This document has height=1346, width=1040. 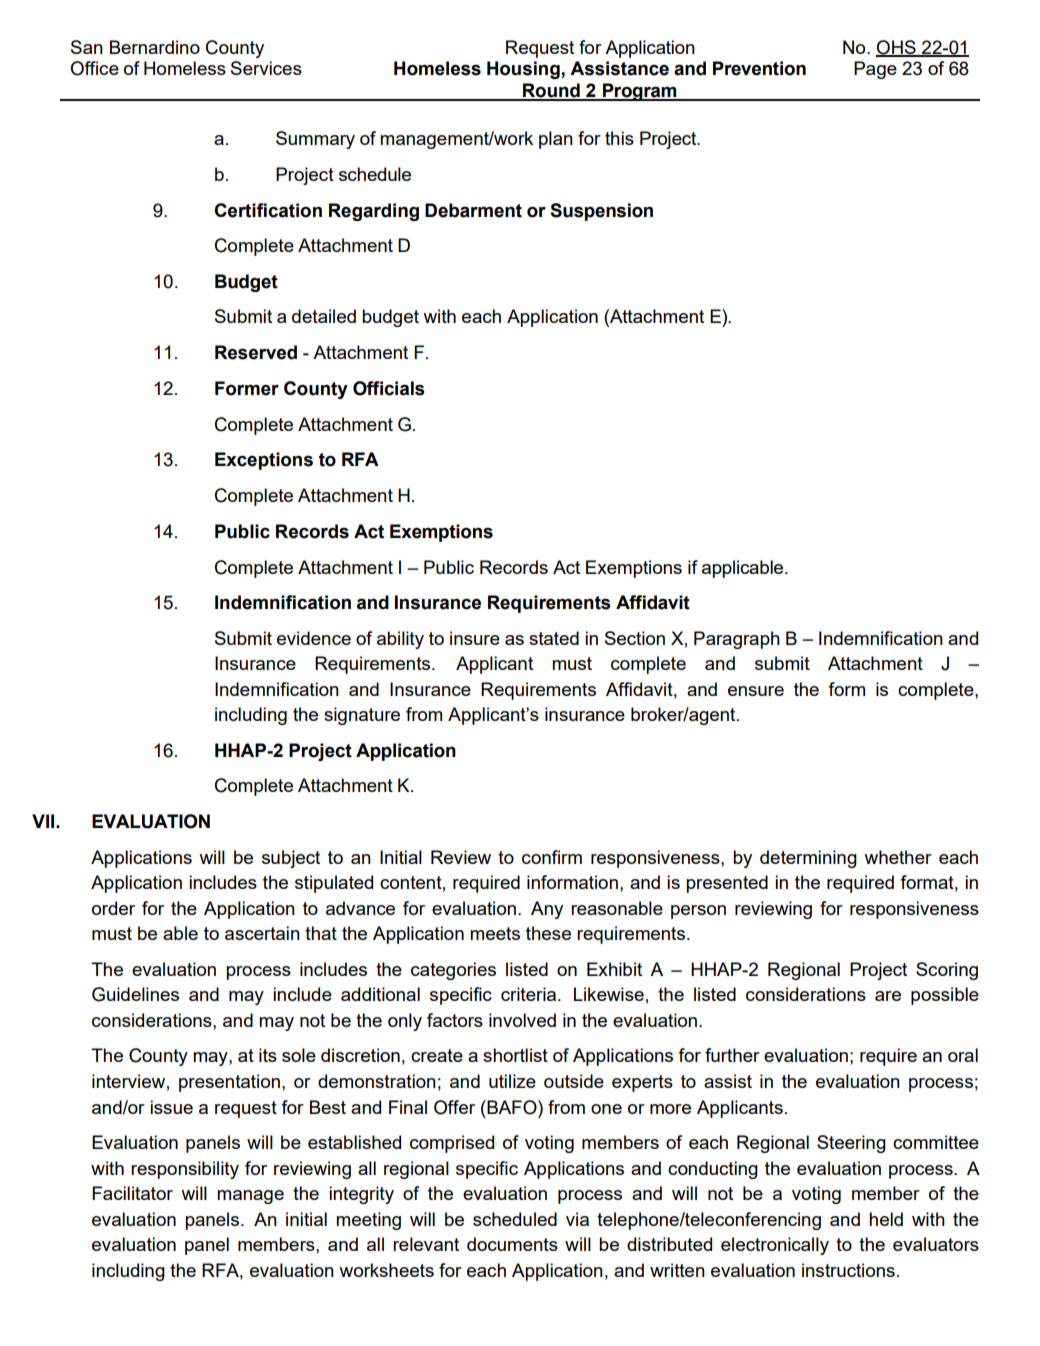 What do you see at coordinates (601, 212) in the document?
I see `Suspension` at bounding box center [601, 212].
